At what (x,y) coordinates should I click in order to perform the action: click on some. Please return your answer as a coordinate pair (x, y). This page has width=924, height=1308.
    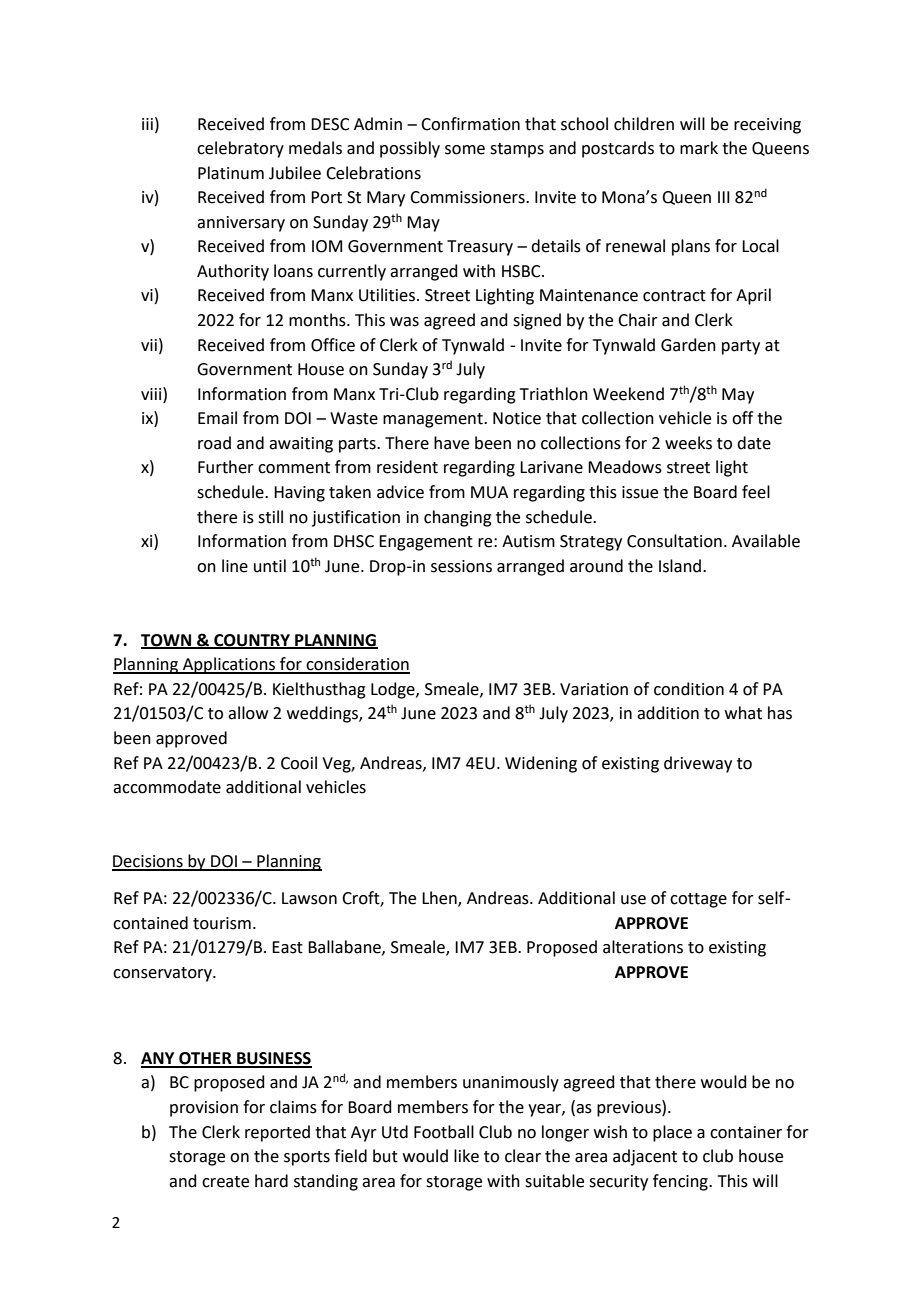
    Looking at the image, I should click on (465, 150).
